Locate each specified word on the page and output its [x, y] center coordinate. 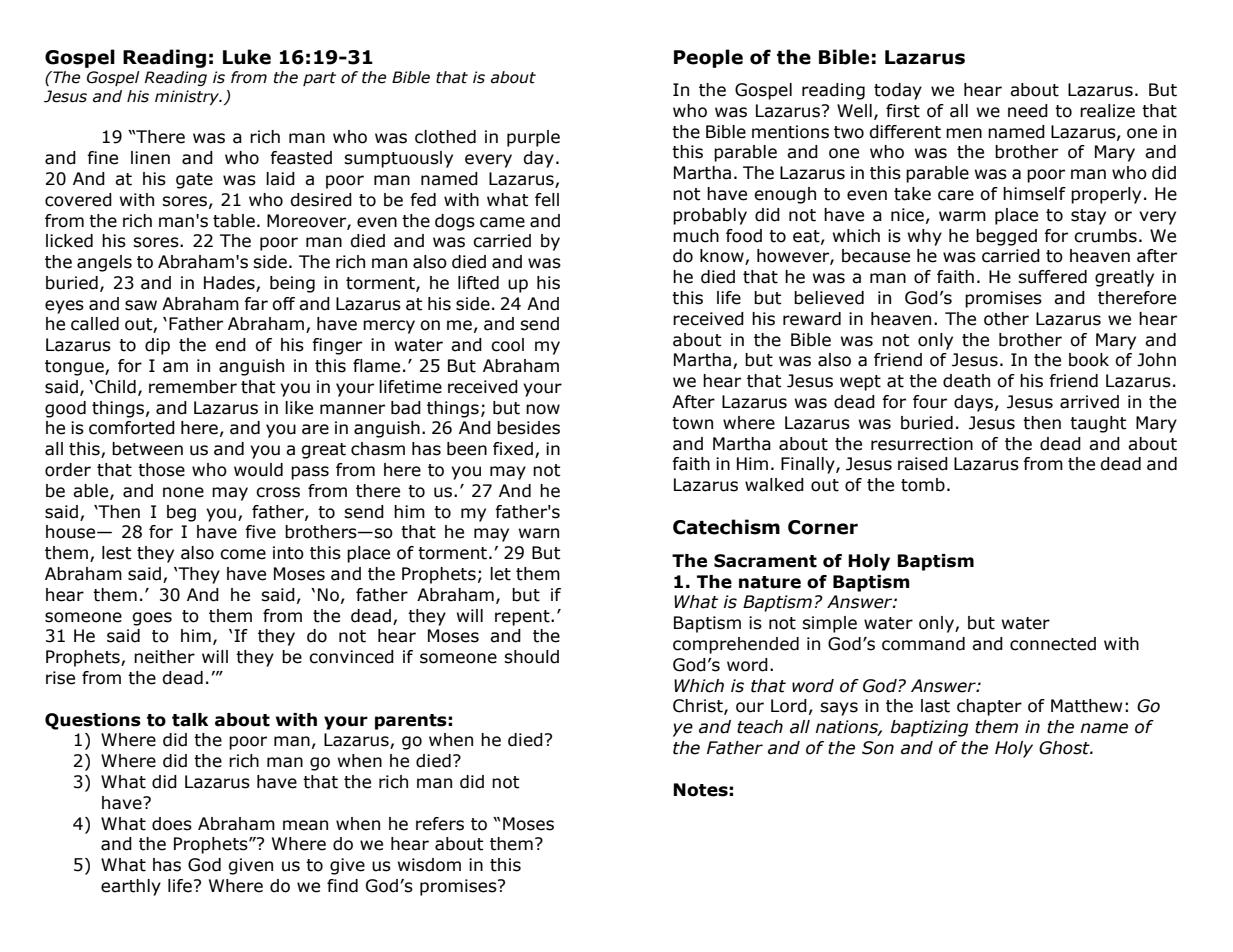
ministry [188, 97]
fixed [513, 449]
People [708, 58]
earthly [131, 887]
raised [923, 464]
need [1028, 111]
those [161, 470]
